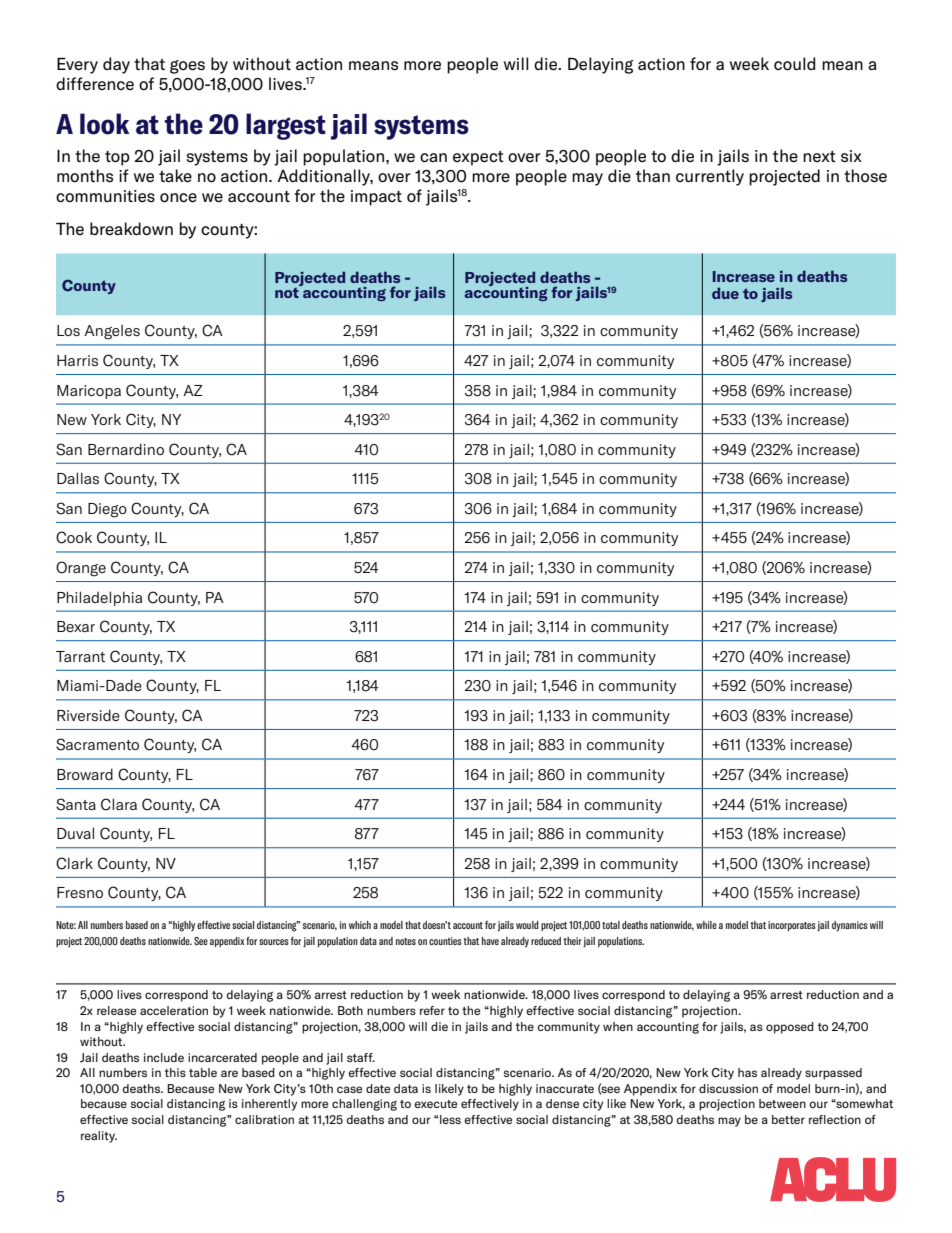 The width and height of the screenshot is (952, 1233). Describe the element at coordinates (119, 804) in the screenshot. I see `Clara` at that location.
